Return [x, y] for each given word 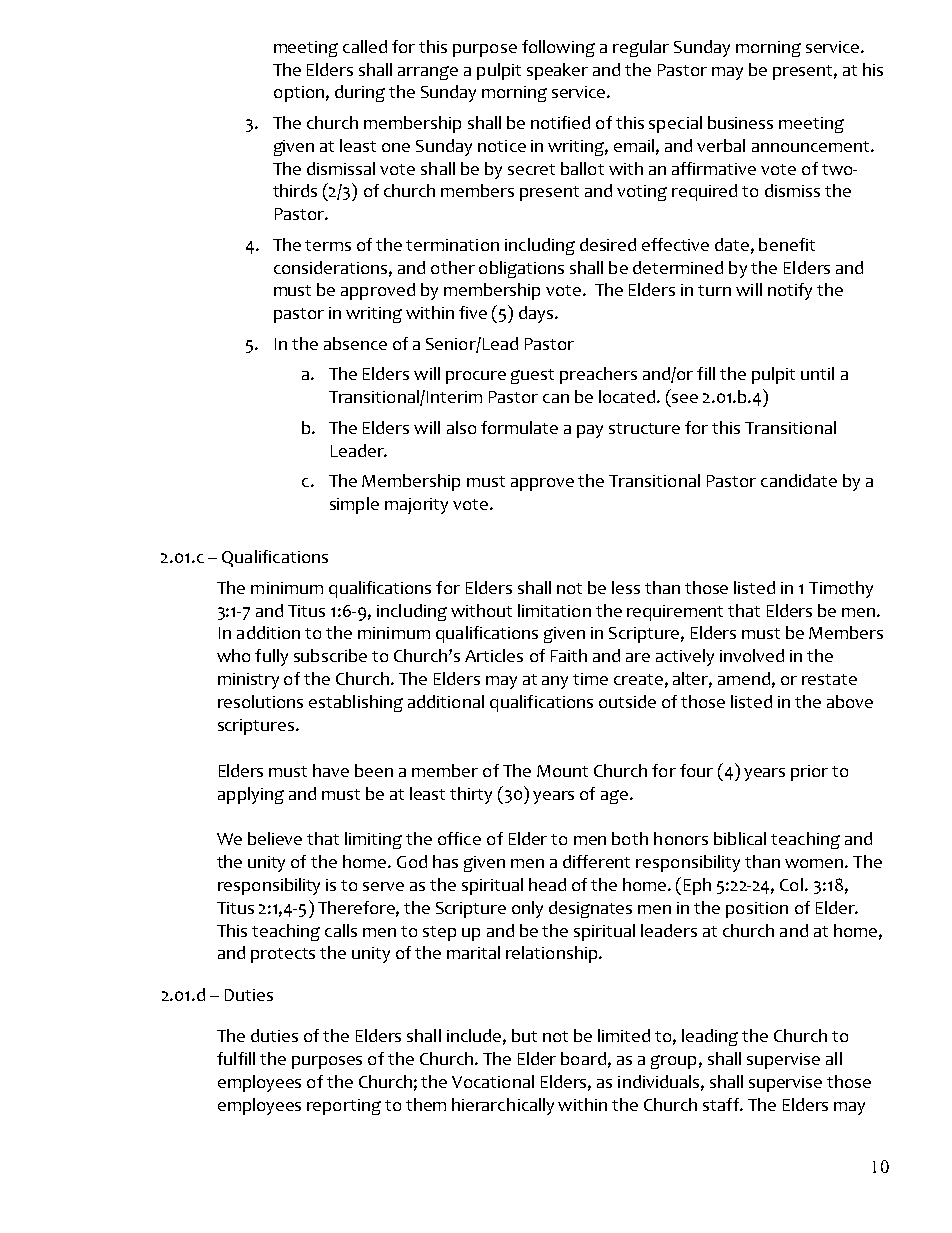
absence [355, 343]
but [524, 1035]
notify [790, 291]
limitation [554, 610]
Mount [562, 771]
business [740, 122]
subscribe [330, 655]
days [537, 314]
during [360, 93]
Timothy [841, 589]
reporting [344, 1107]
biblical [740, 838]
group [673, 1062]
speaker [557, 71]
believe [275, 838]
